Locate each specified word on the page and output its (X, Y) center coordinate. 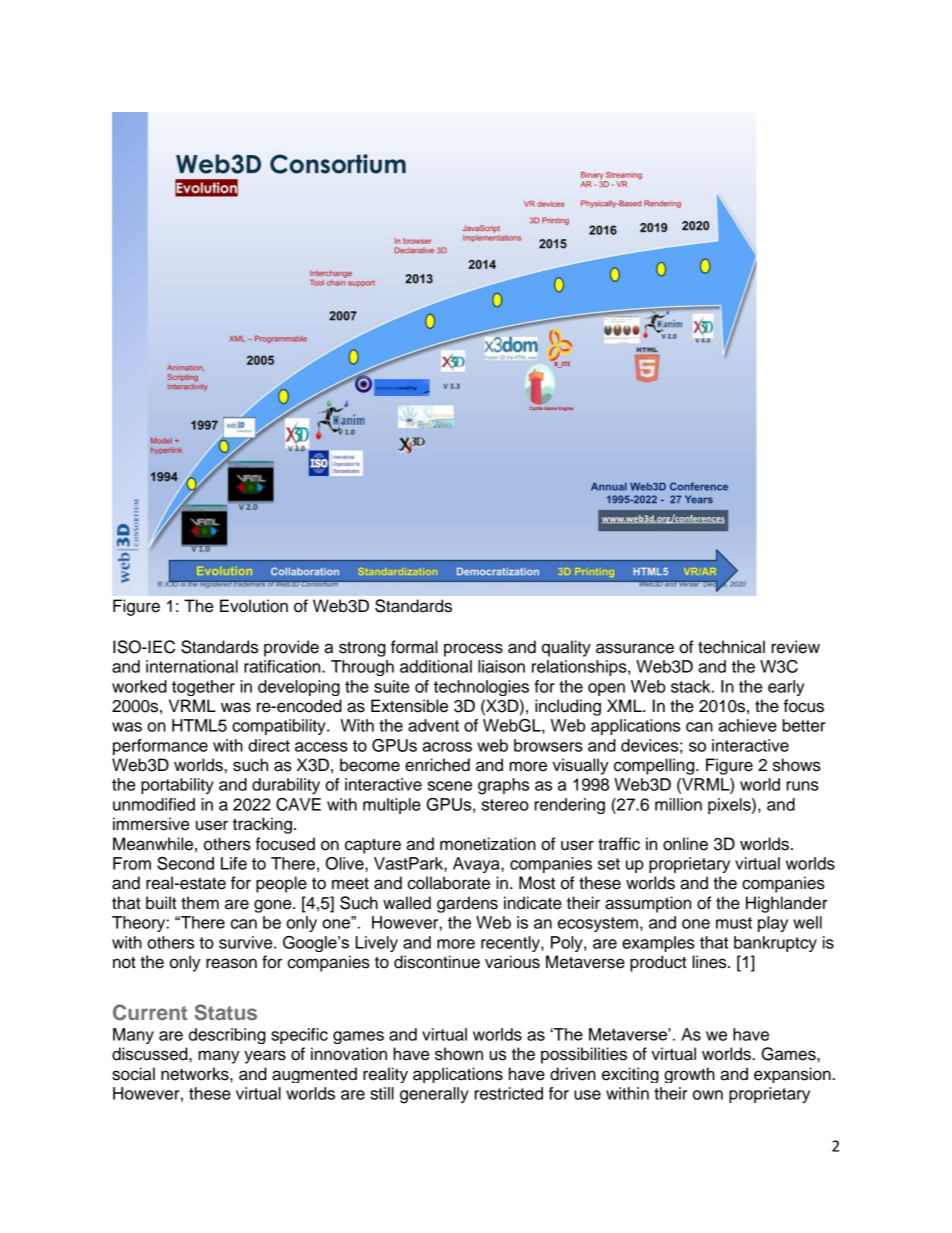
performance (160, 747)
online (685, 844)
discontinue (437, 962)
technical (731, 647)
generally (434, 1095)
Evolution (254, 606)
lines (710, 962)
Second (185, 863)
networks (196, 1074)
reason (231, 963)
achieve (747, 725)
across (447, 747)
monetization (488, 844)
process (473, 650)
